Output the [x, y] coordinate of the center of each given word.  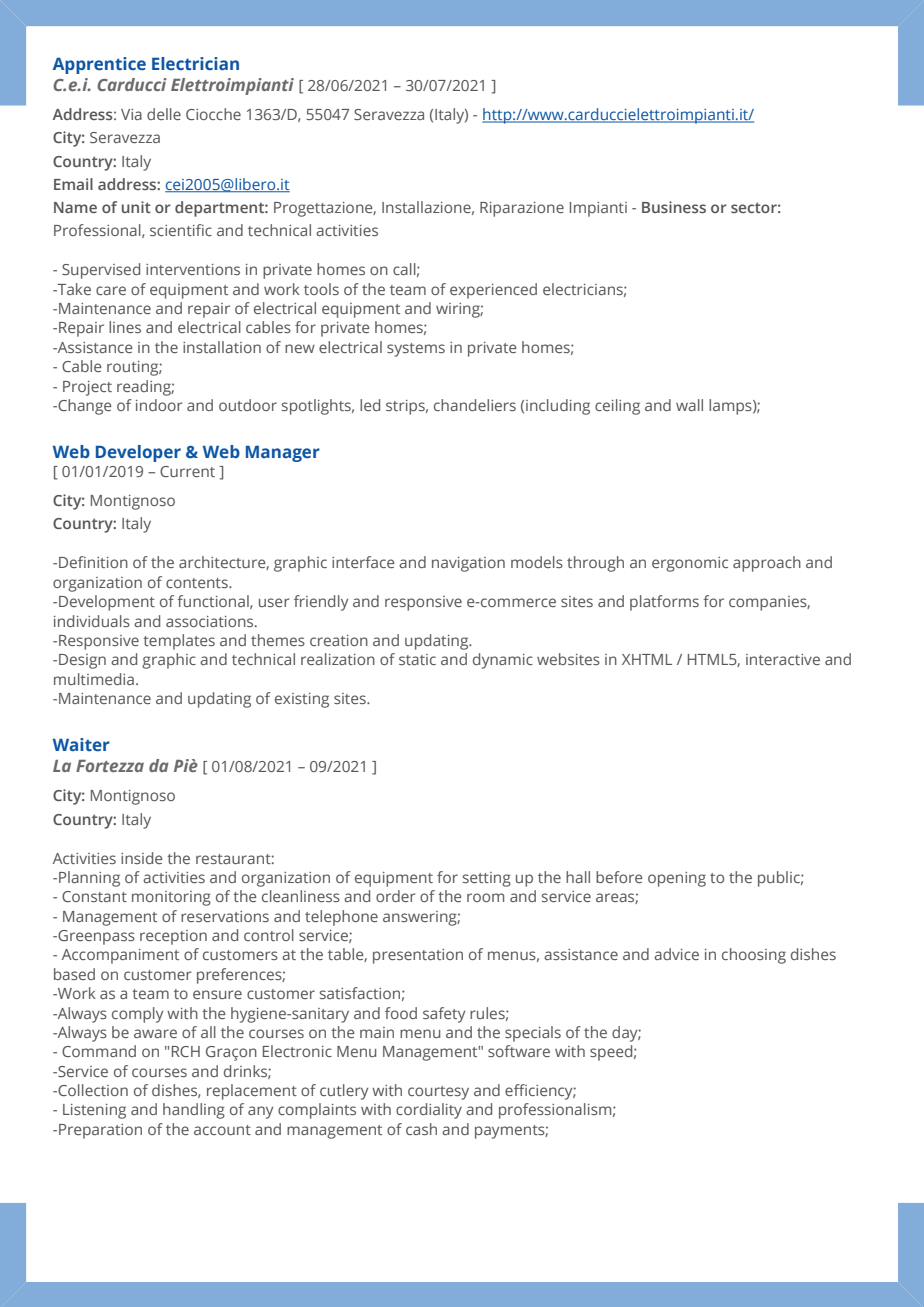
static [417, 659]
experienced [493, 291]
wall [689, 405]
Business [674, 207]
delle [164, 114]
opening [677, 879]
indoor [159, 405]
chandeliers [475, 405]
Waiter [81, 744]
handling [194, 1111]
